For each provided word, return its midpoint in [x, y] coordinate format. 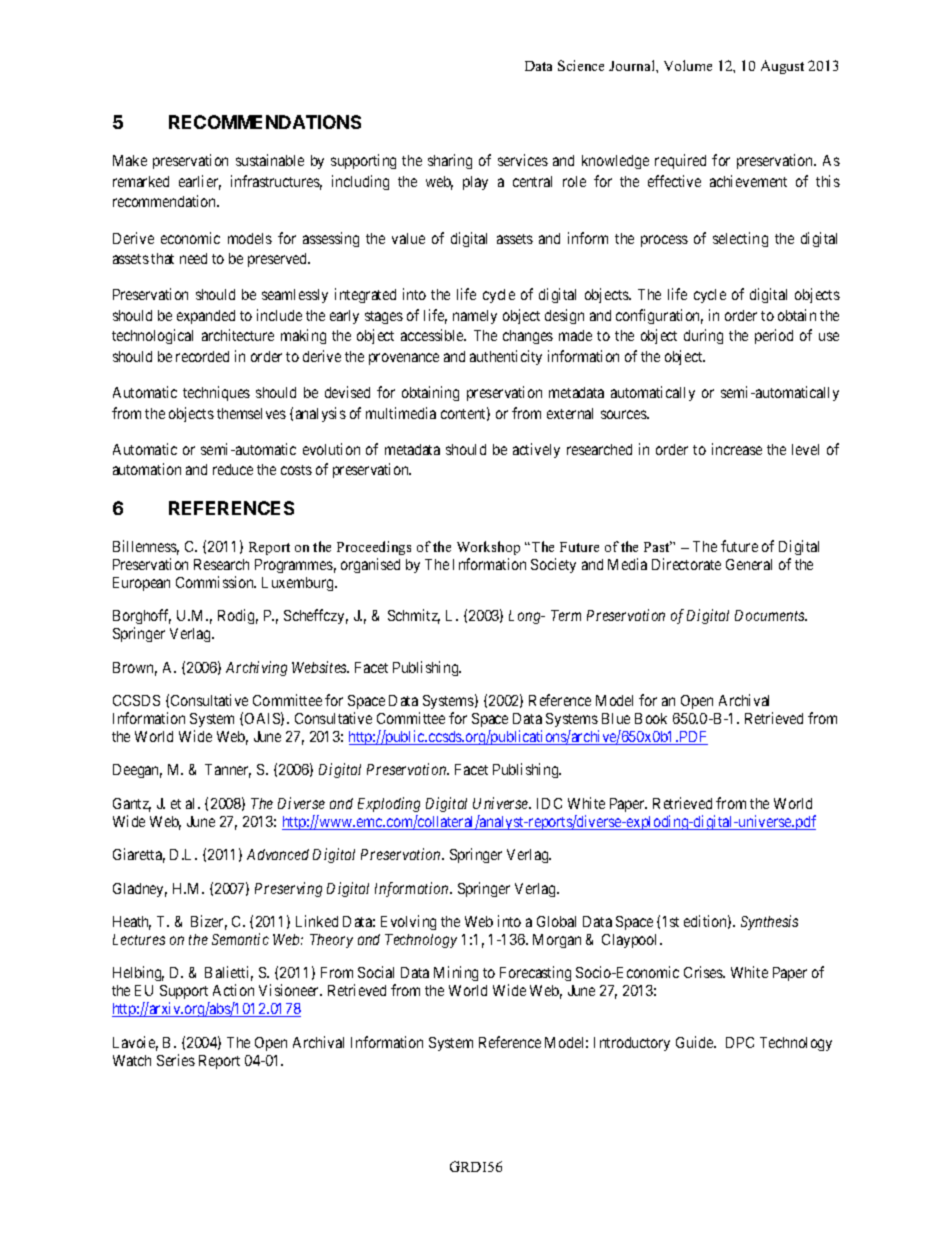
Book [651, 718]
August [782, 67]
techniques [216, 393]
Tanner [228, 771]
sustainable [270, 160]
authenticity [506, 357]
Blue [616, 718]
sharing [450, 161]
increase [737, 449]
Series [176, 1060]
